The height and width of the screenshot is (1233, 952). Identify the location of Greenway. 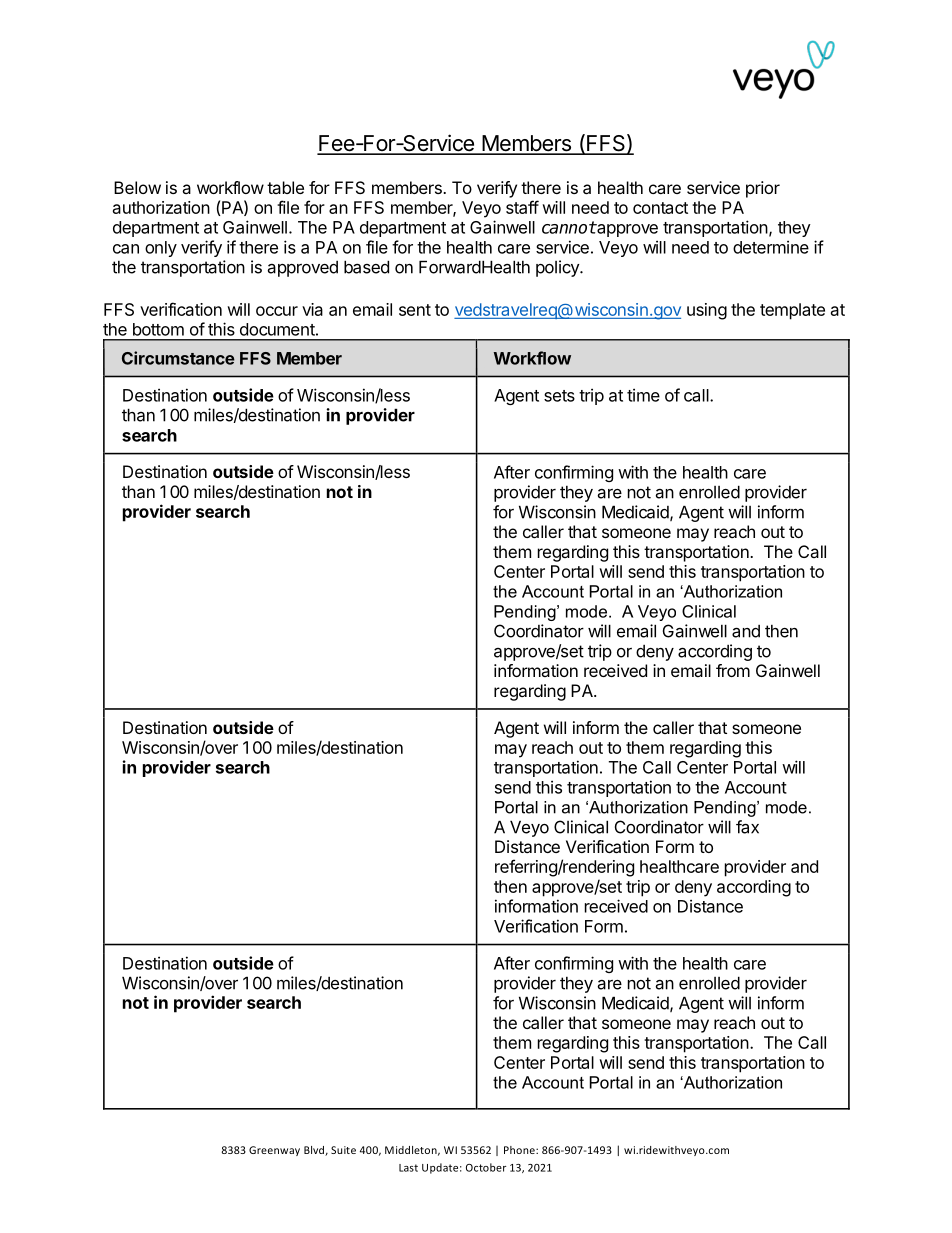
(274, 1151).
